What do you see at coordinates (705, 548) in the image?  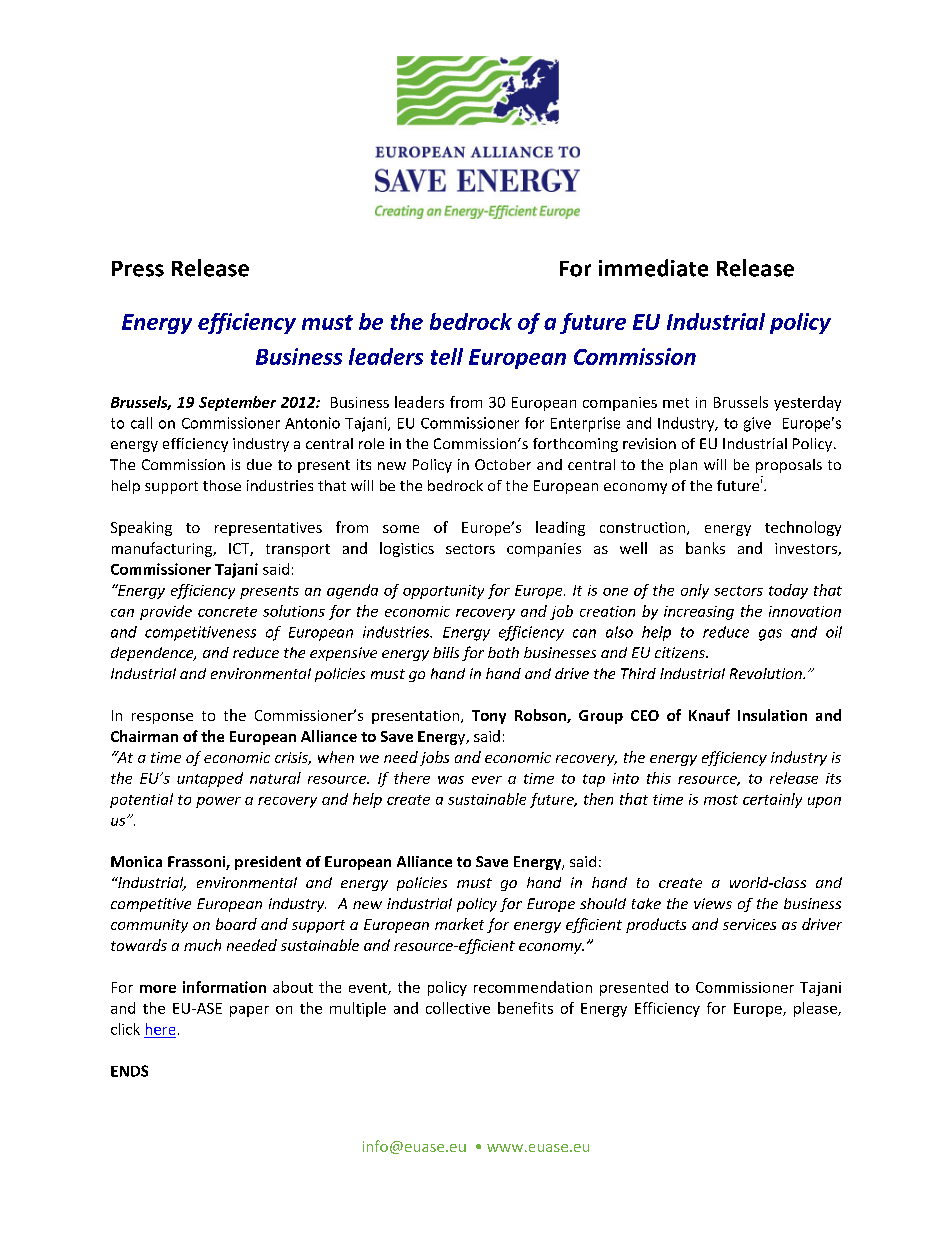 I see `banks` at bounding box center [705, 548].
